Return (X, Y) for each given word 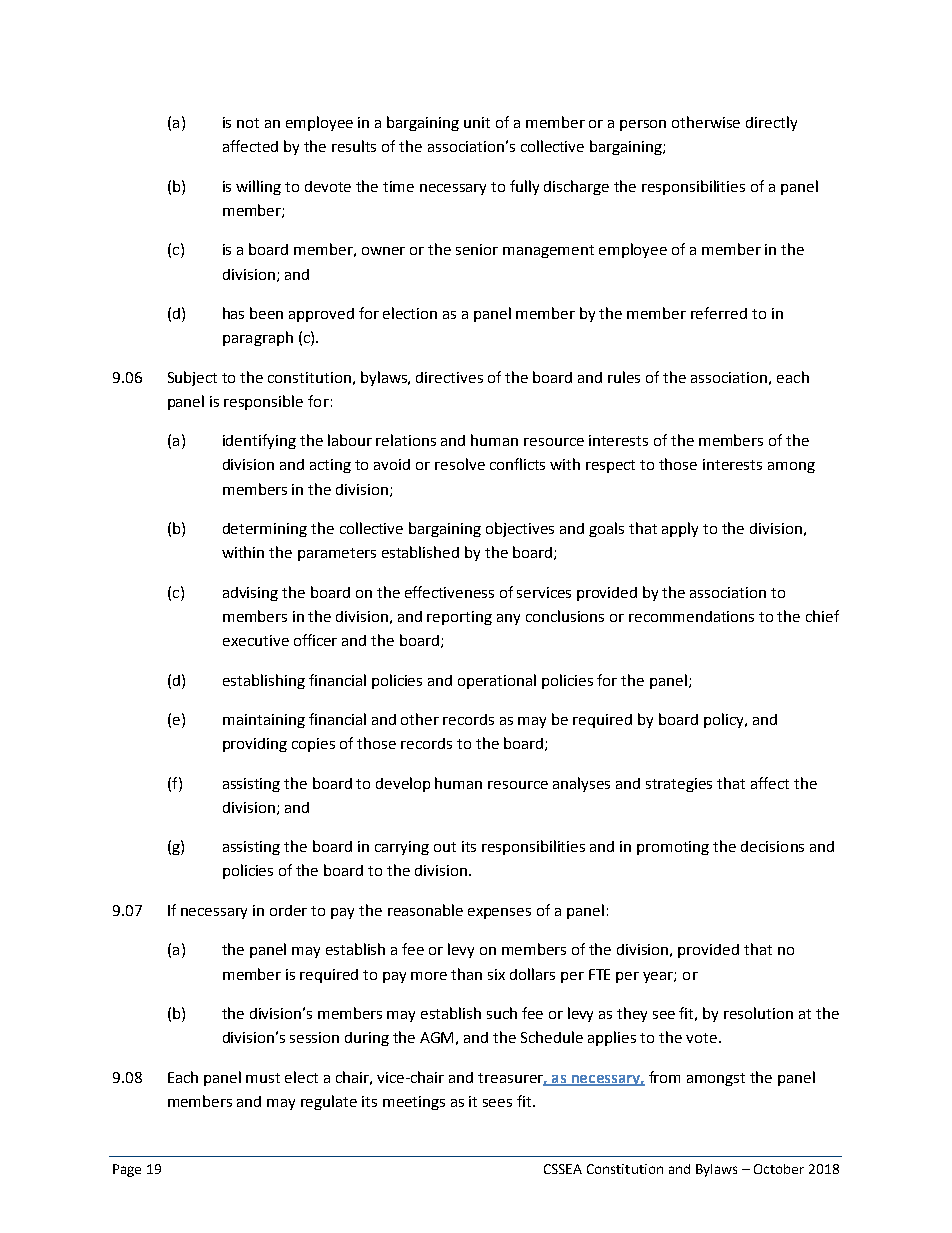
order (288, 910)
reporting (459, 618)
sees (497, 1103)
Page (127, 1170)
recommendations (691, 616)
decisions (772, 846)
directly (771, 123)
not (248, 123)
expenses (499, 913)
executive (256, 640)
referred (719, 313)
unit (477, 122)
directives (449, 377)
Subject (192, 378)
